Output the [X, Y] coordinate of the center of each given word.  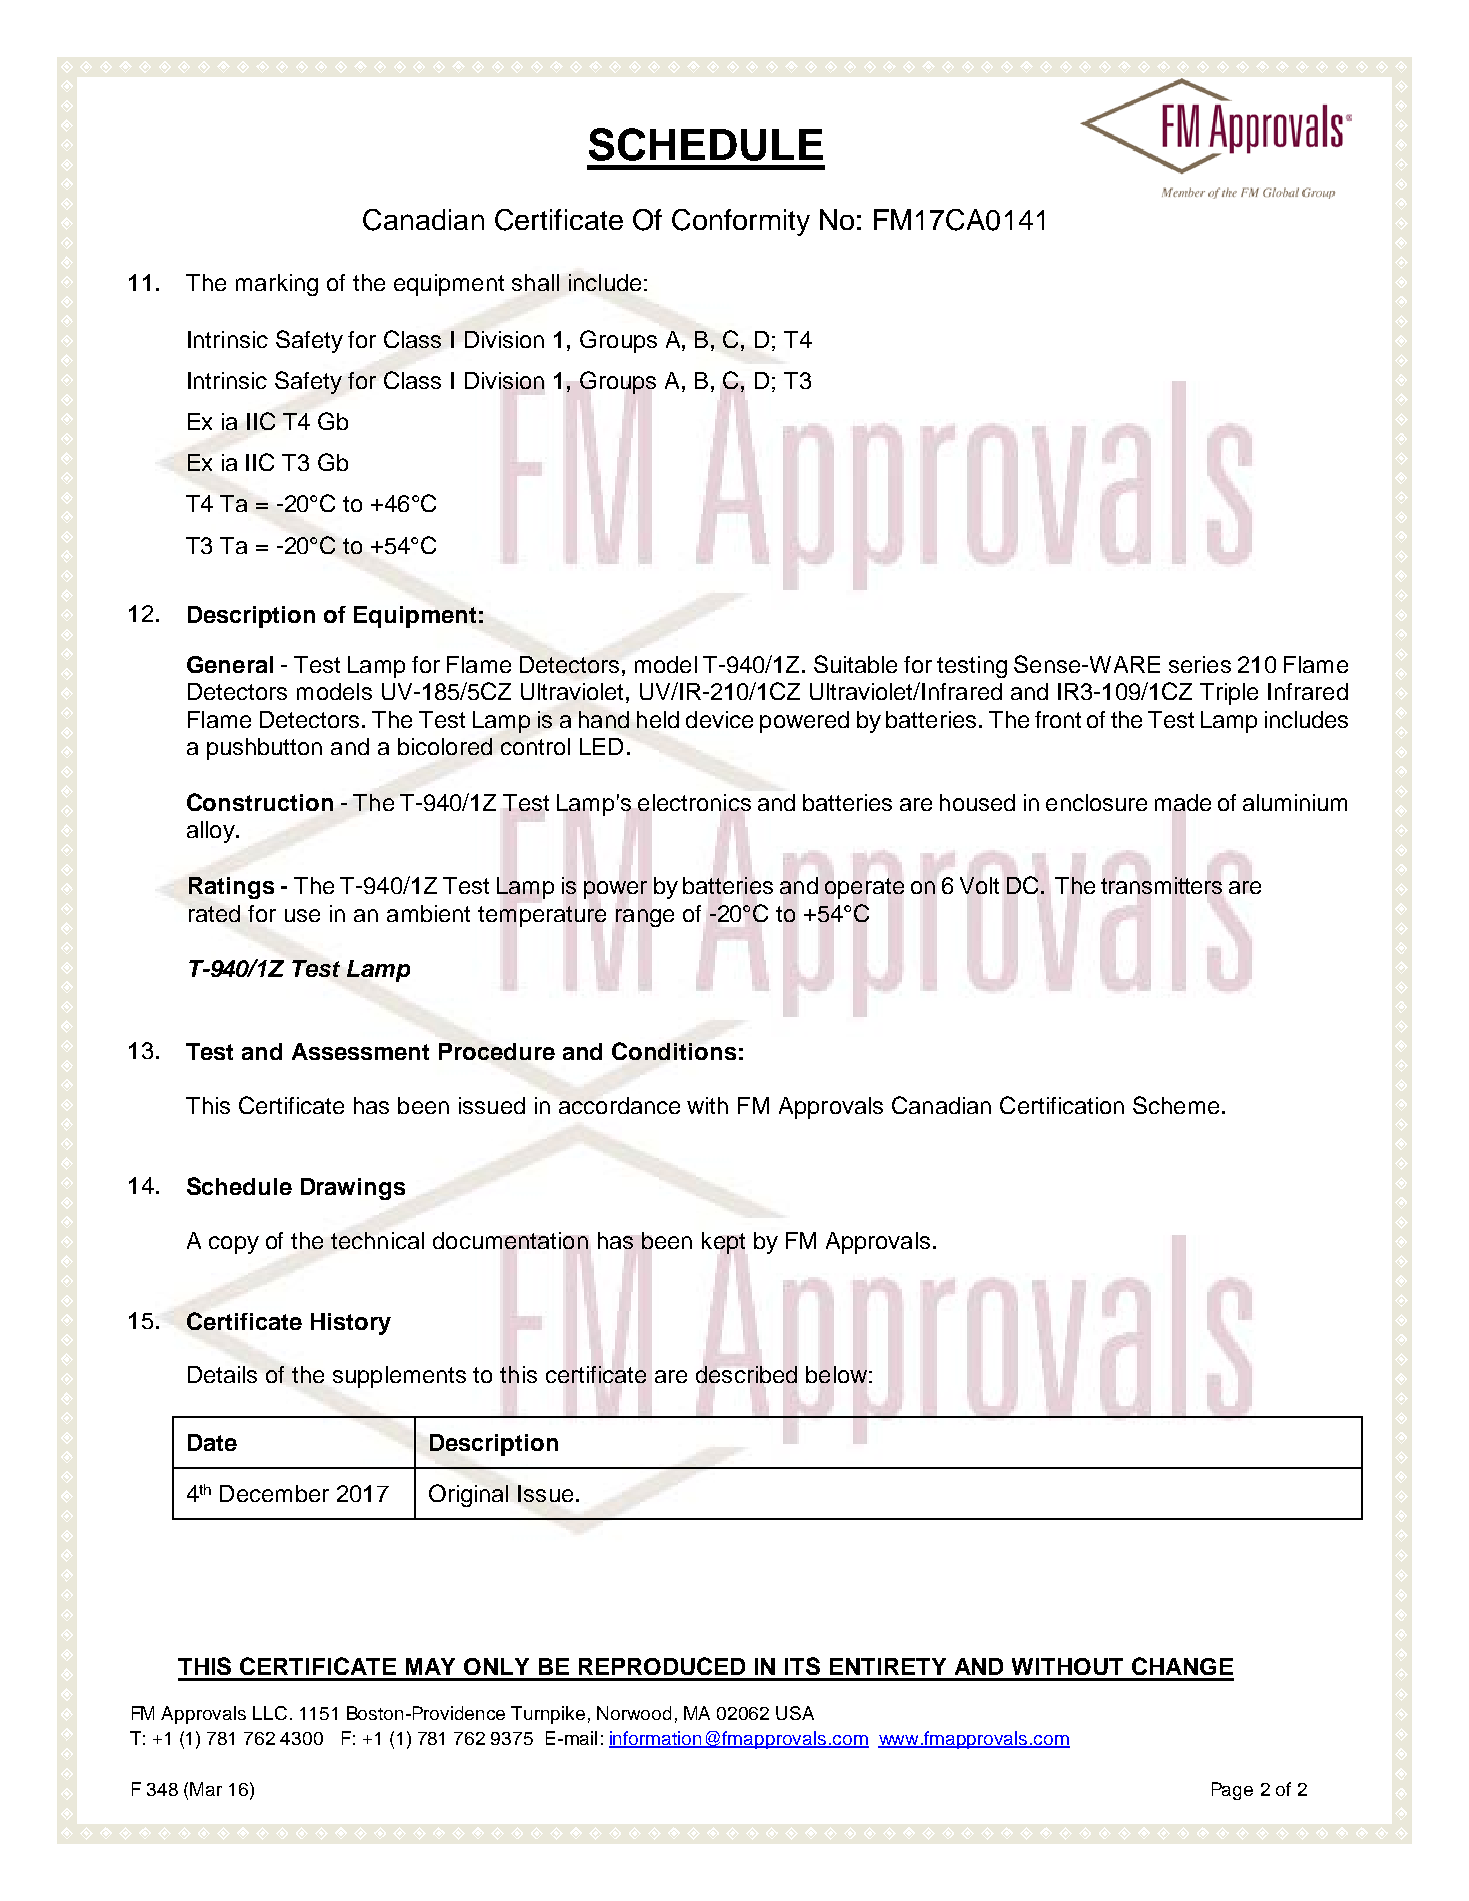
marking [277, 285]
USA [795, 1713]
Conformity [741, 222]
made [1183, 802]
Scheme [1176, 1105]
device [719, 719]
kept [723, 1243]
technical [377, 1240]
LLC [270, 1713]
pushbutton [264, 749]
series [1200, 664]
